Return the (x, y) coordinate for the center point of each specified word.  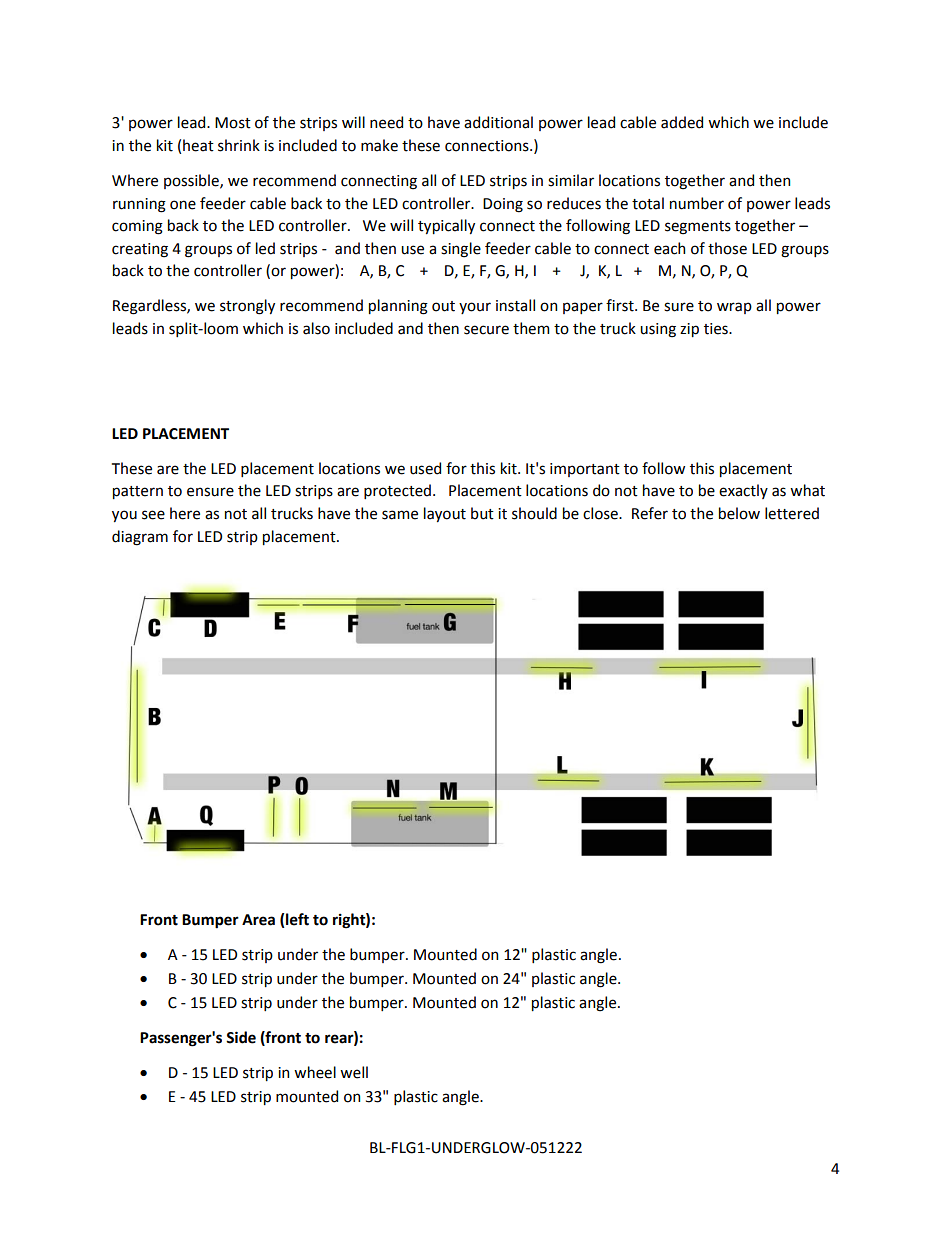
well (354, 1072)
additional (498, 122)
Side (241, 1037)
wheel (315, 1072)
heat (198, 145)
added (682, 122)
